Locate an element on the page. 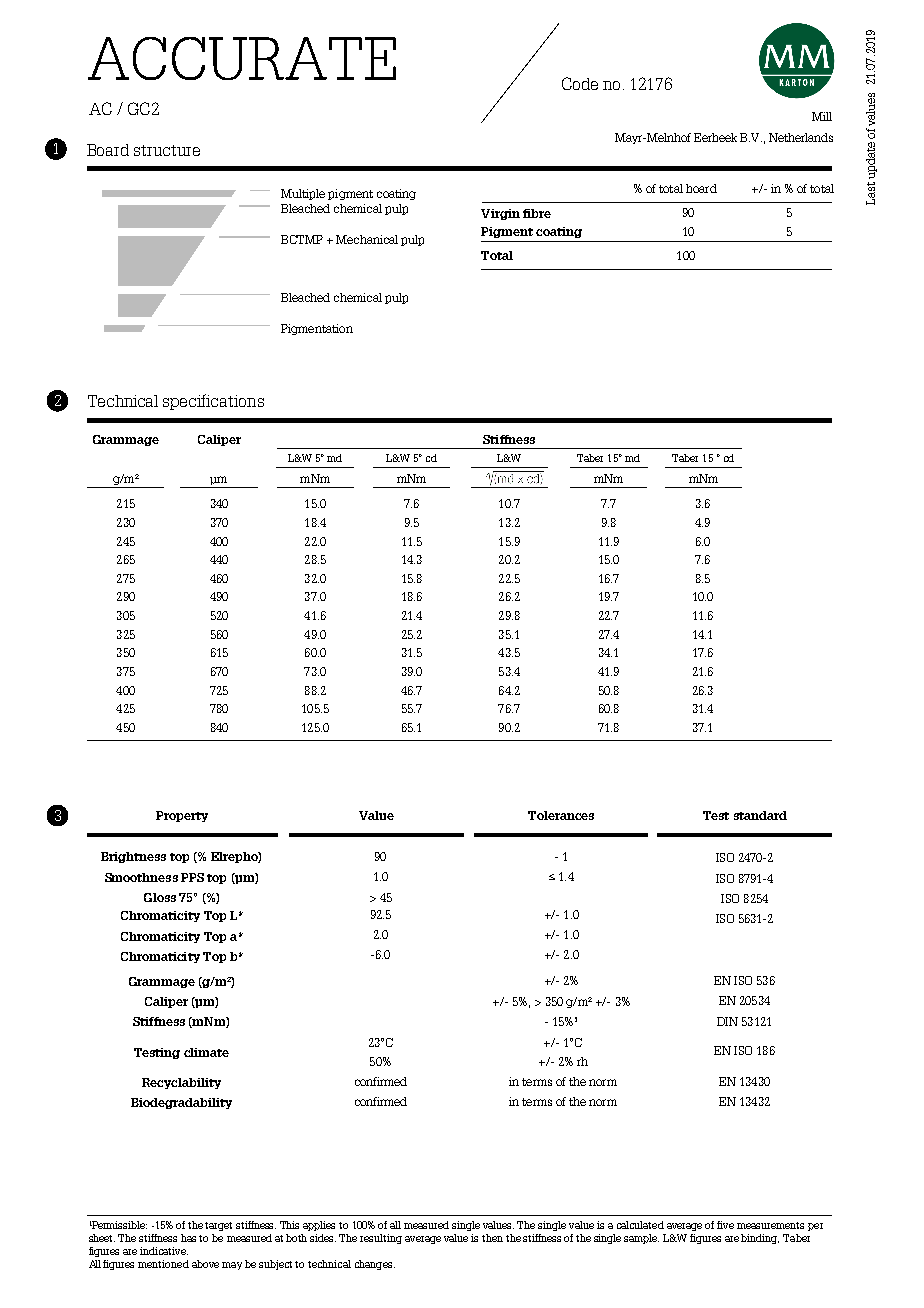  then is located at coordinates (492, 1238).
